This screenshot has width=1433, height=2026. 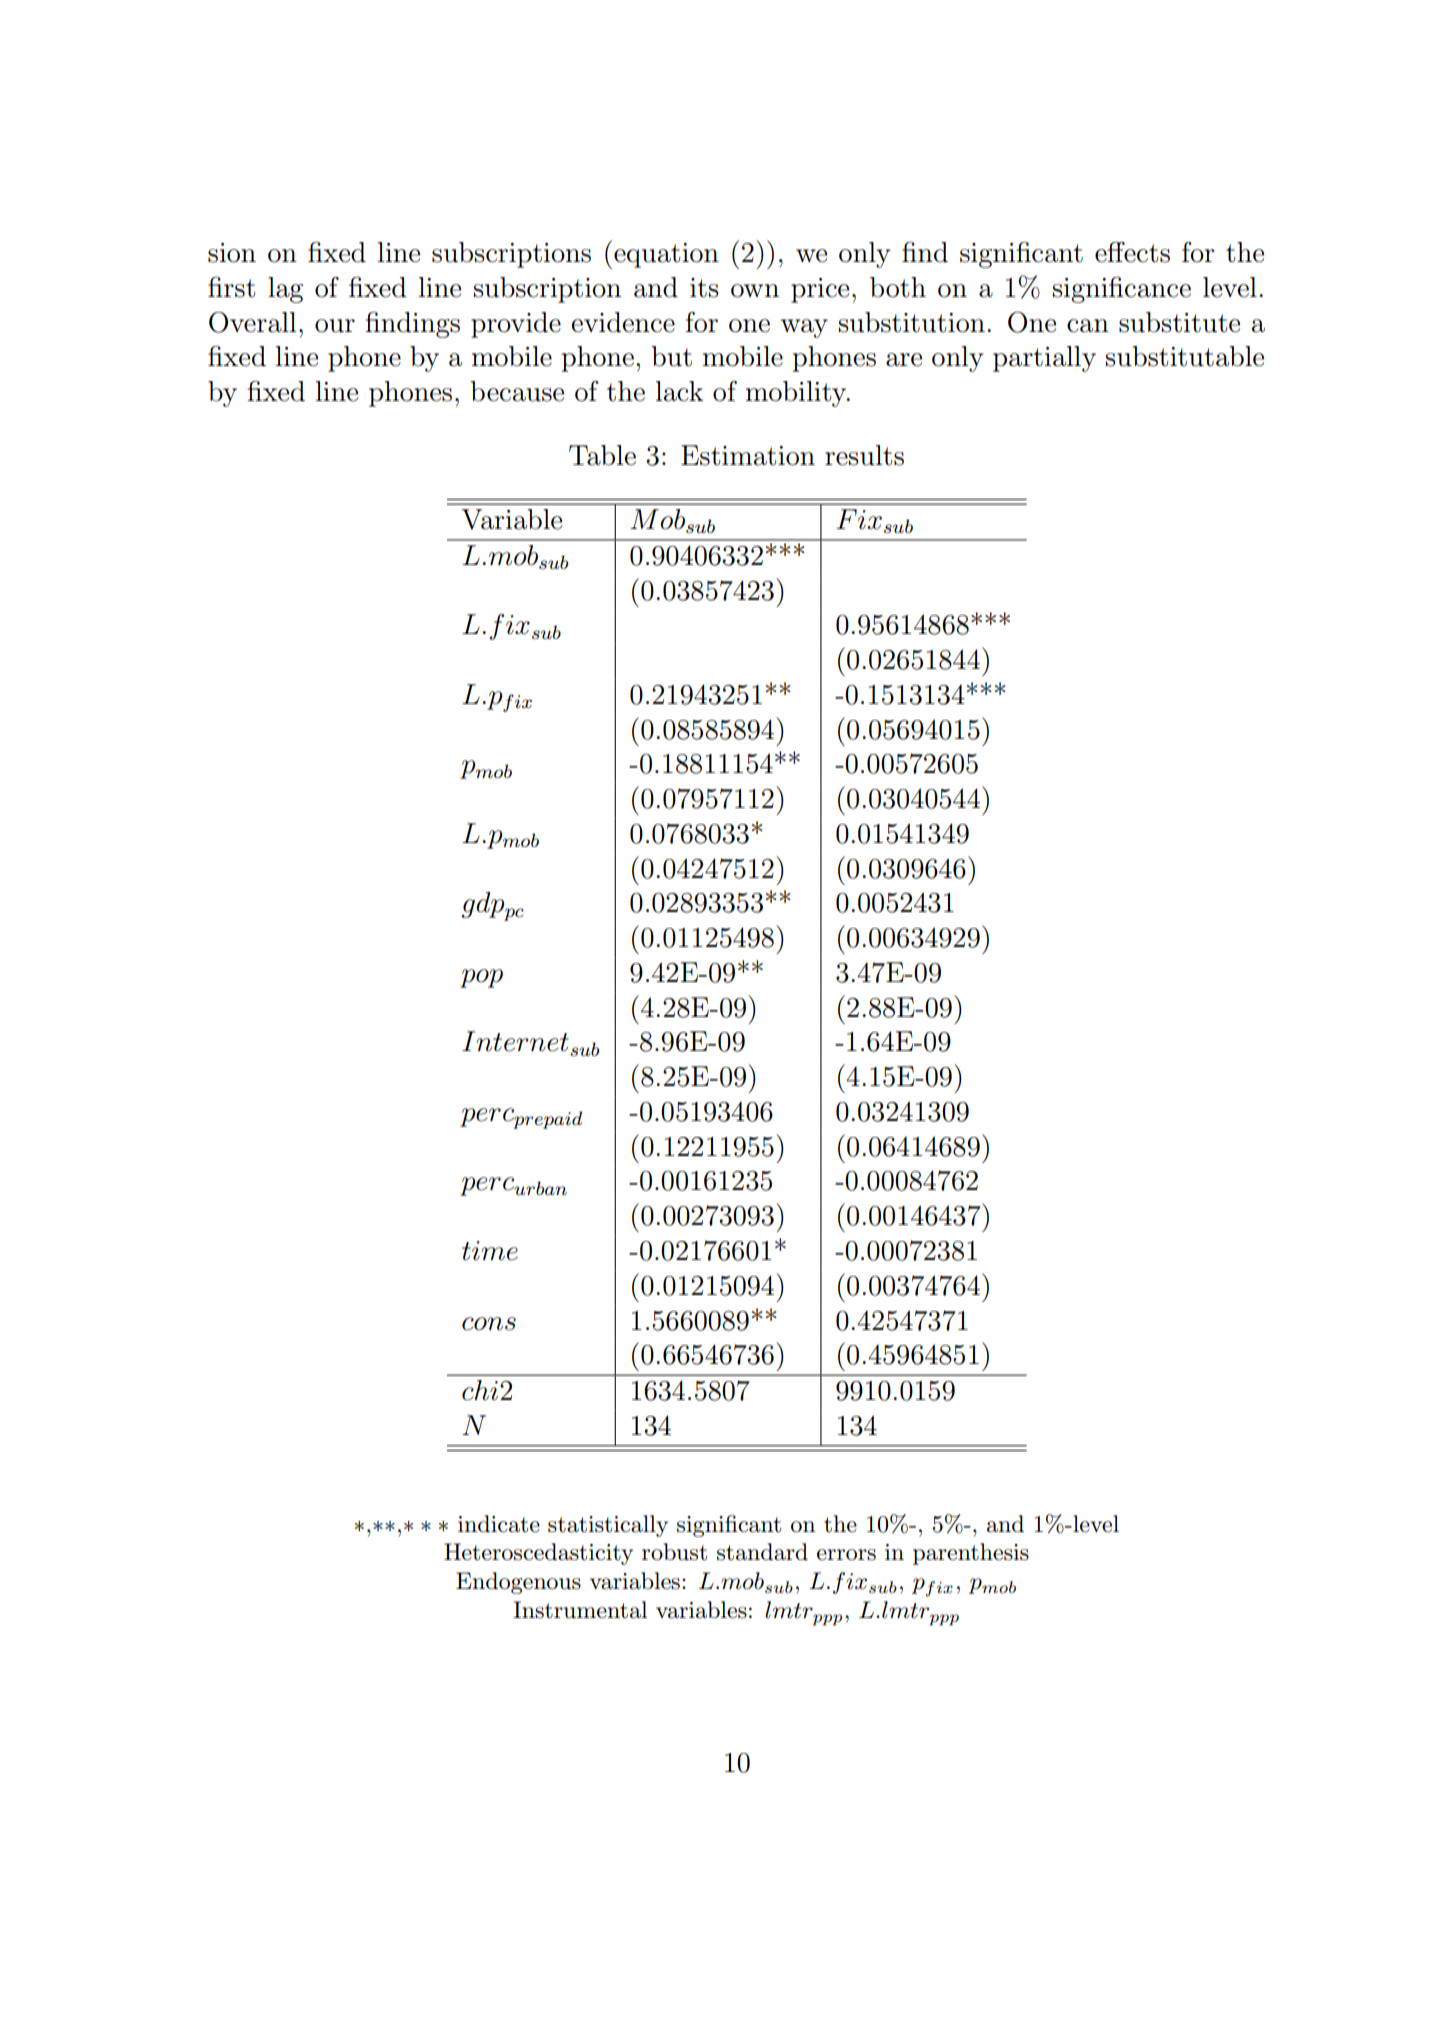 I want to click on because, so click(x=517, y=391).
